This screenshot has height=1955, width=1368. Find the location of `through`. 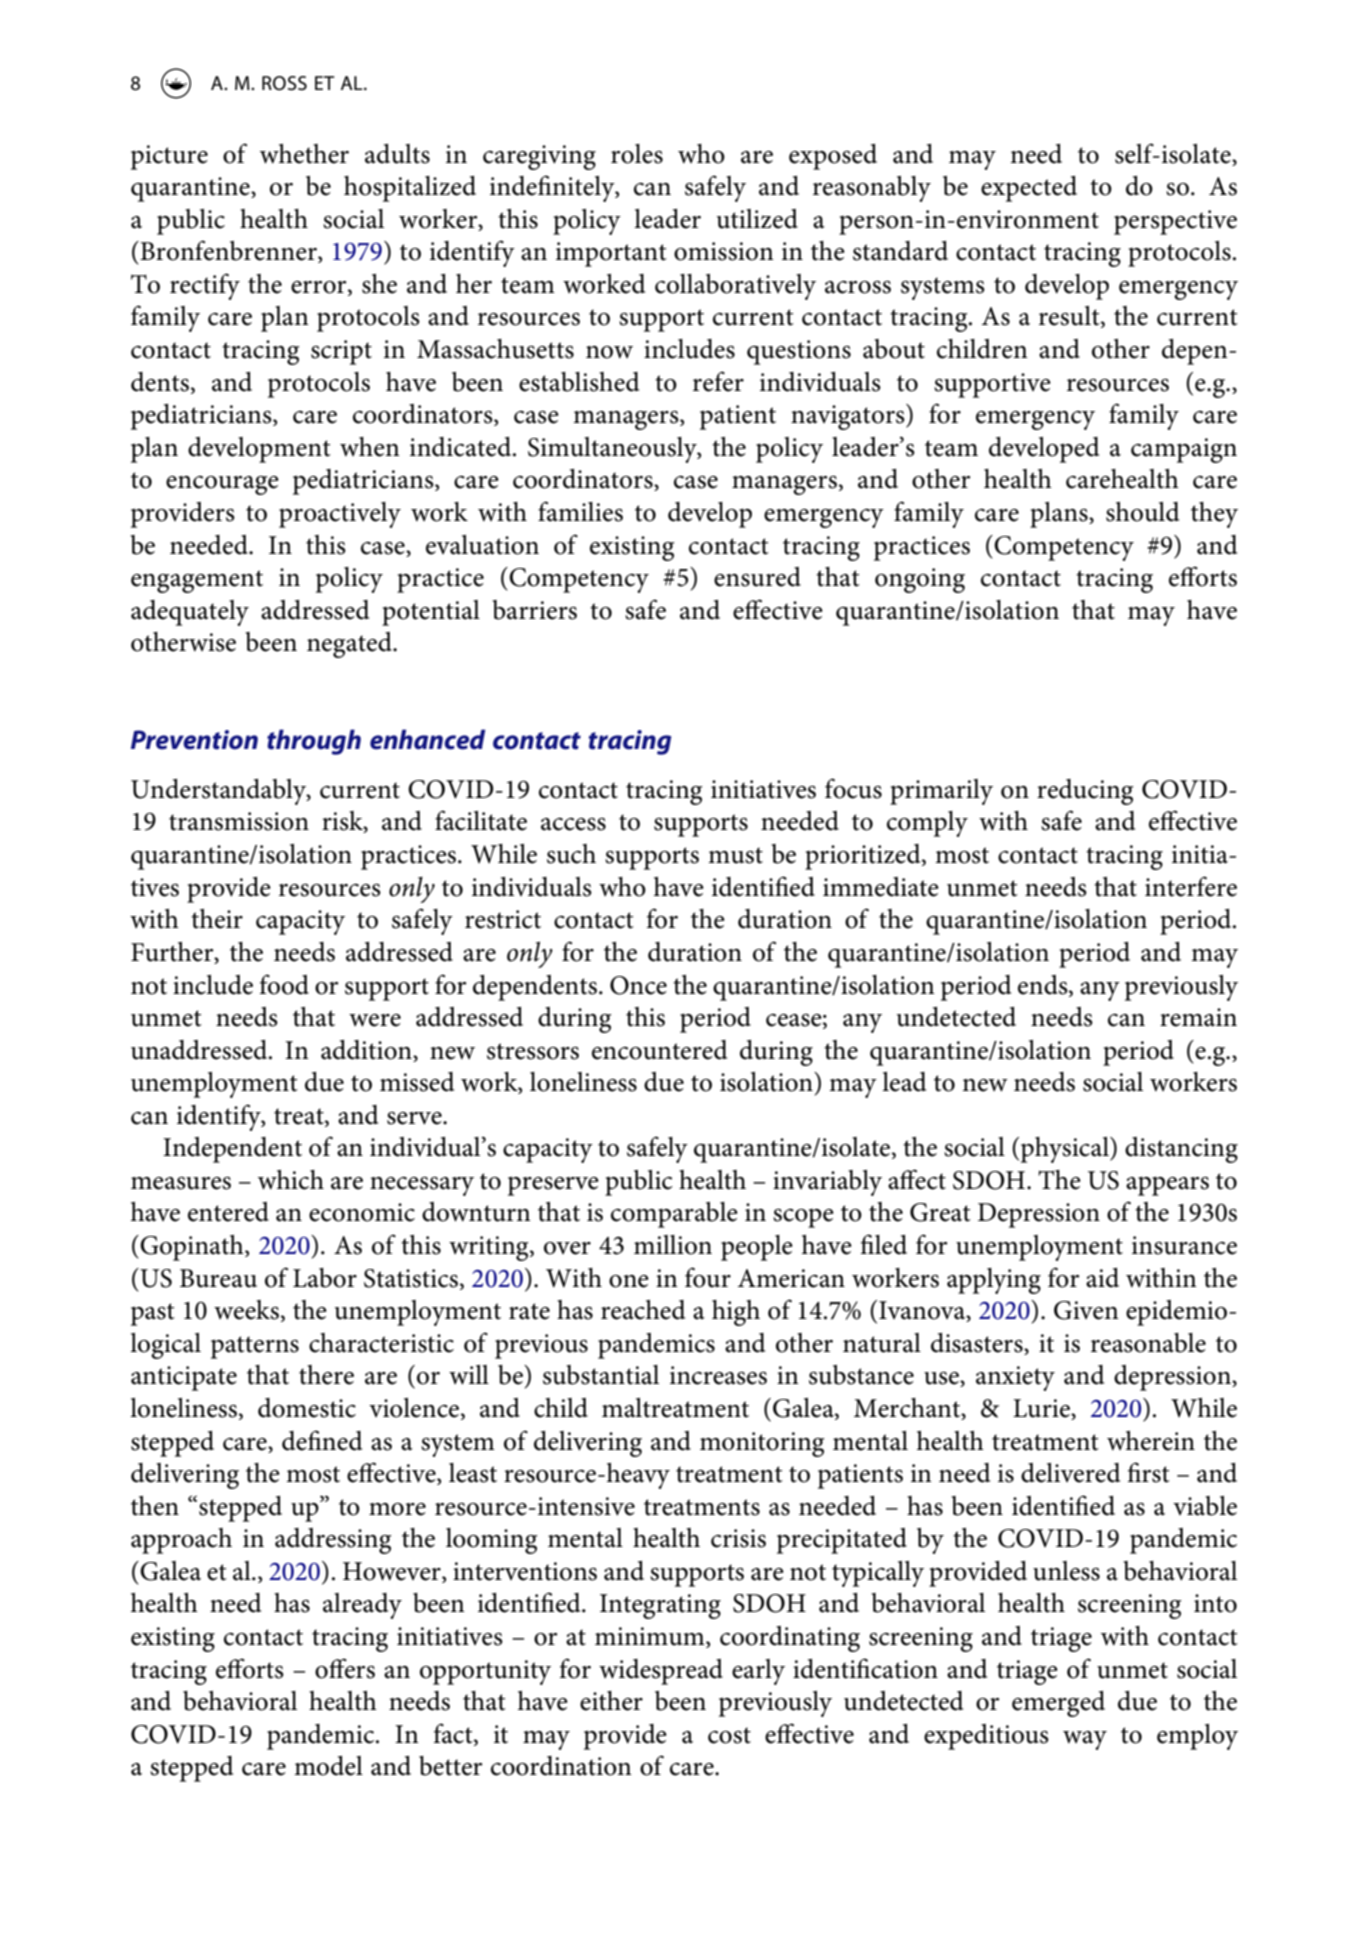

through is located at coordinates (314, 742).
